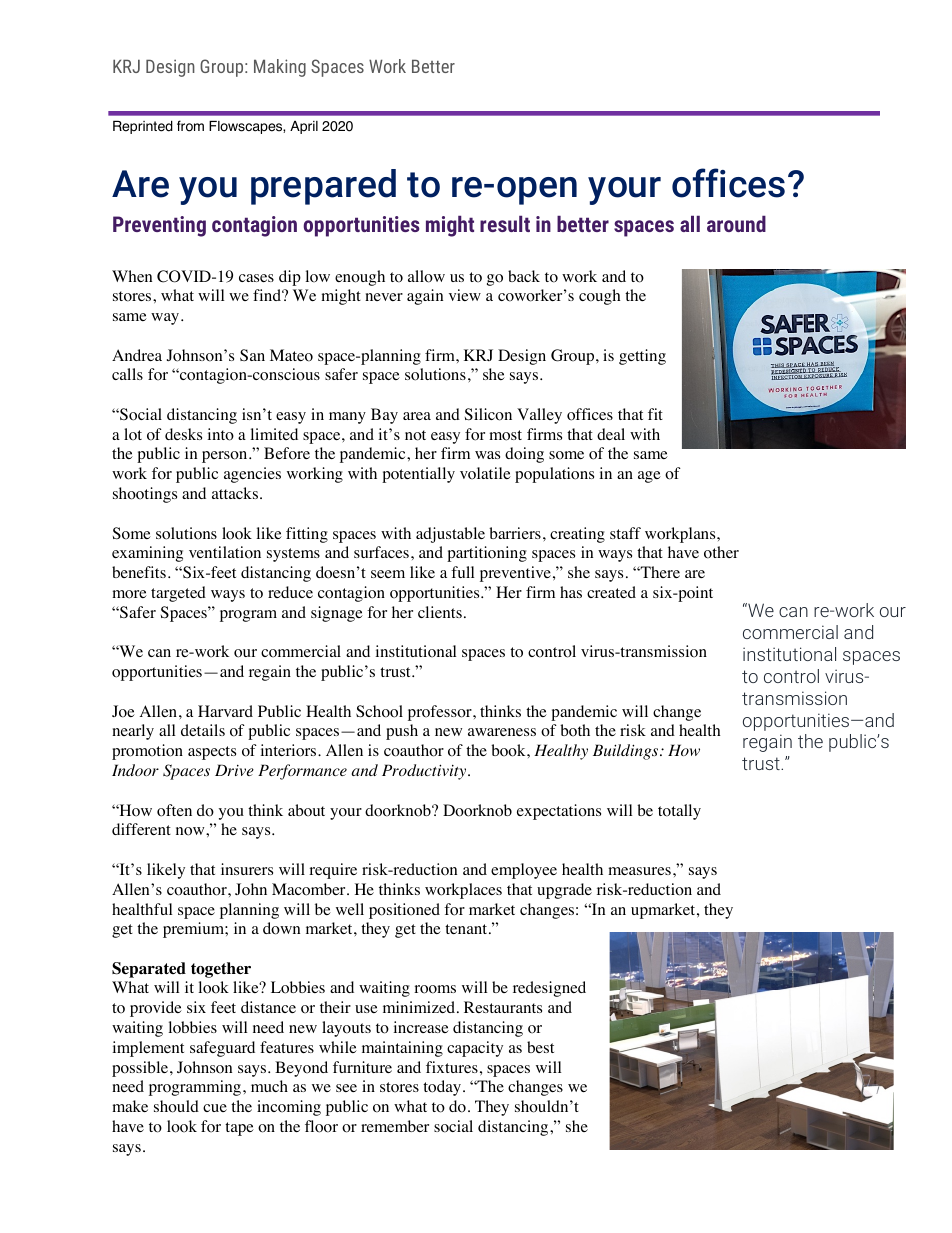 Image resolution: width=952 pixels, height=1233 pixels. Describe the element at coordinates (736, 224) in the screenshot. I see `around` at that location.
